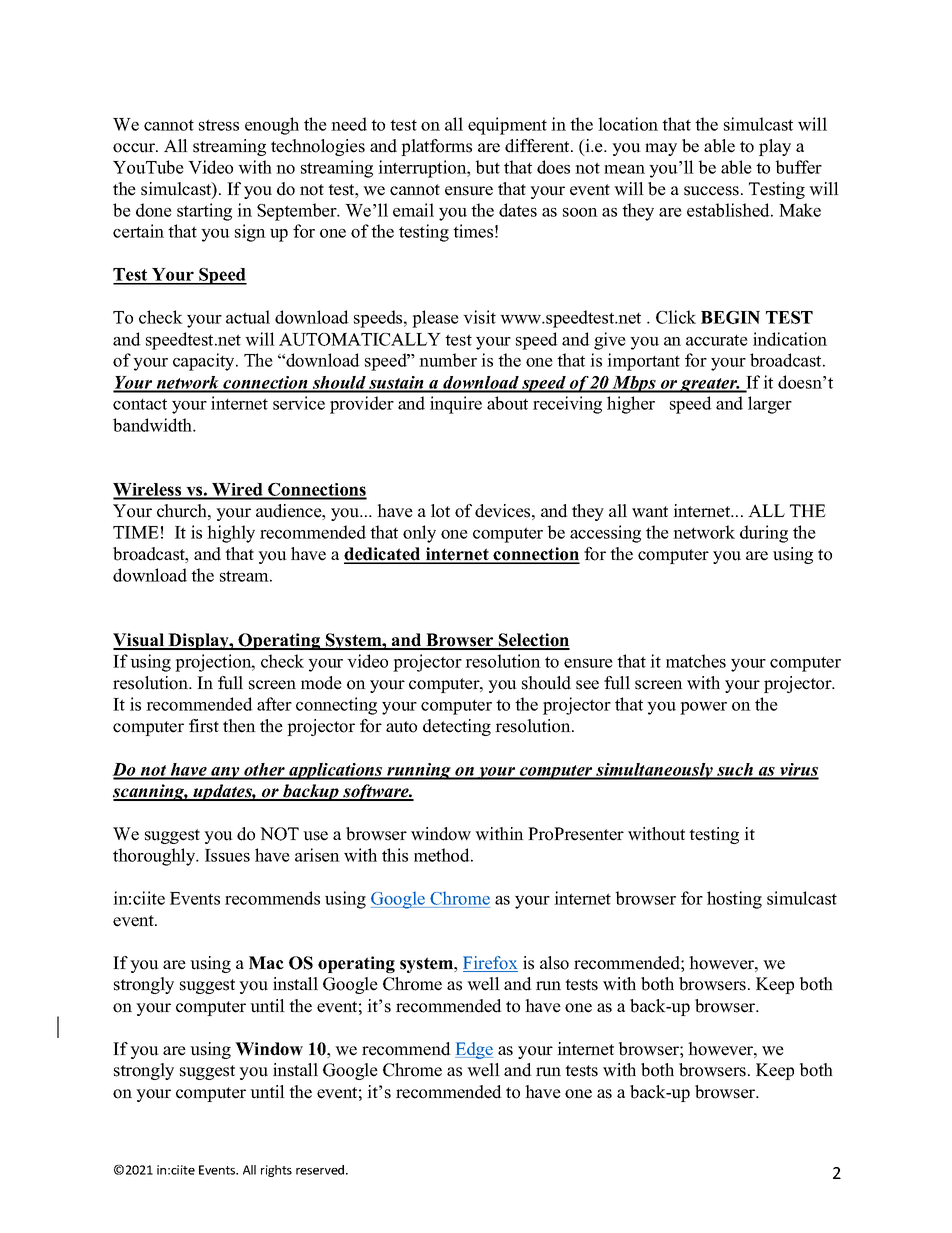  What do you see at coordinates (711, 191) in the screenshot?
I see `success` at bounding box center [711, 191].
